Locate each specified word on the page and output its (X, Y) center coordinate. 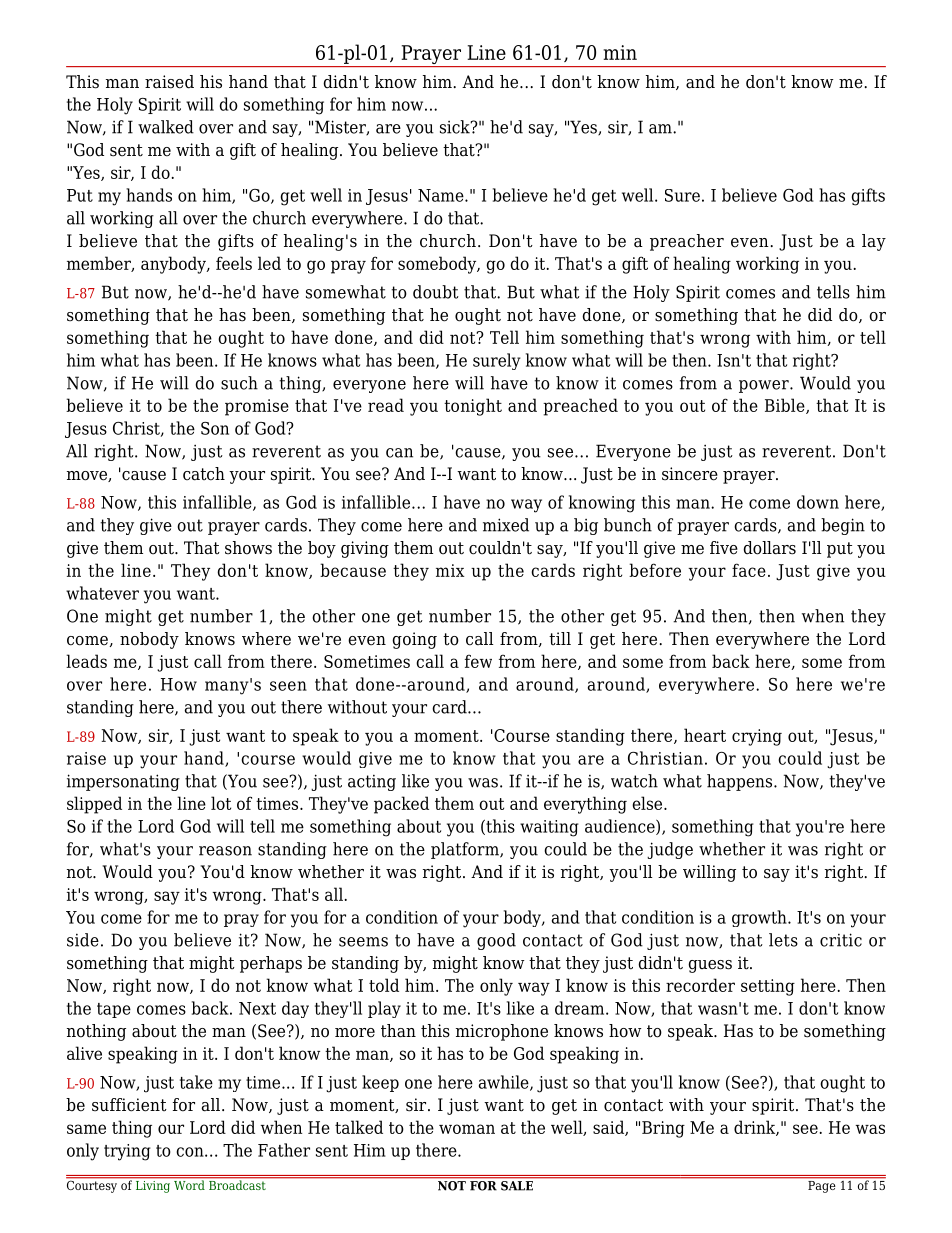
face (749, 570)
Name (442, 195)
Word (189, 1184)
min (620, 52)
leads (86, 661)
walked (166, 127)
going (414, 640)
